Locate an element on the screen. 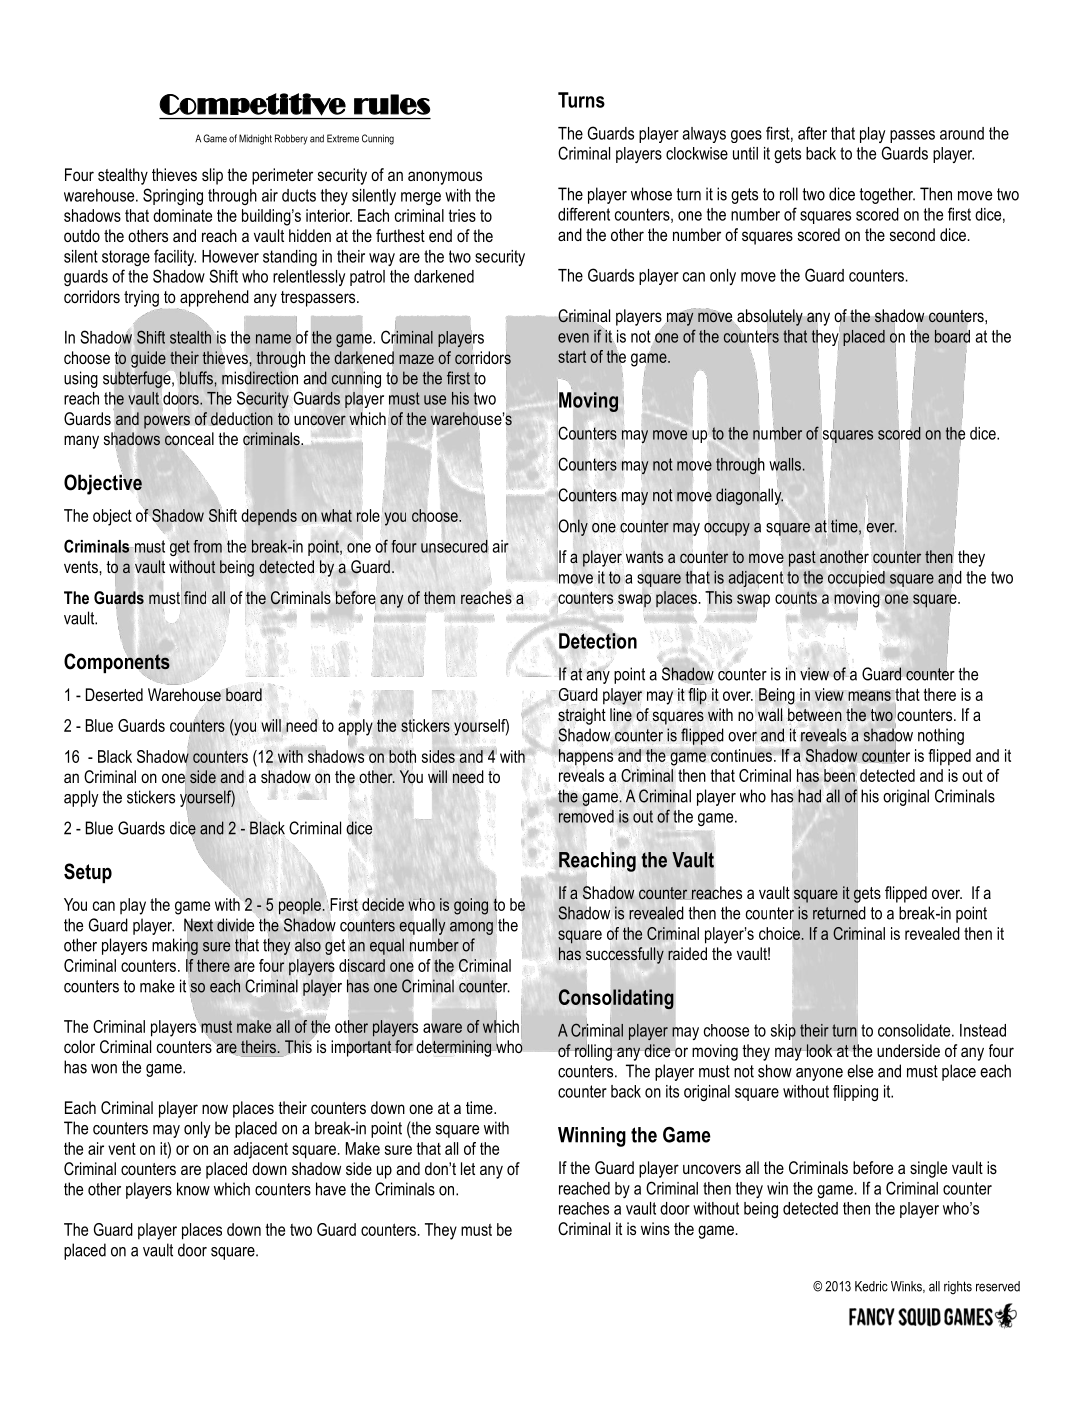 This screenshot has width=1084, height=1402. know is located at coordinates (193, 1189).
